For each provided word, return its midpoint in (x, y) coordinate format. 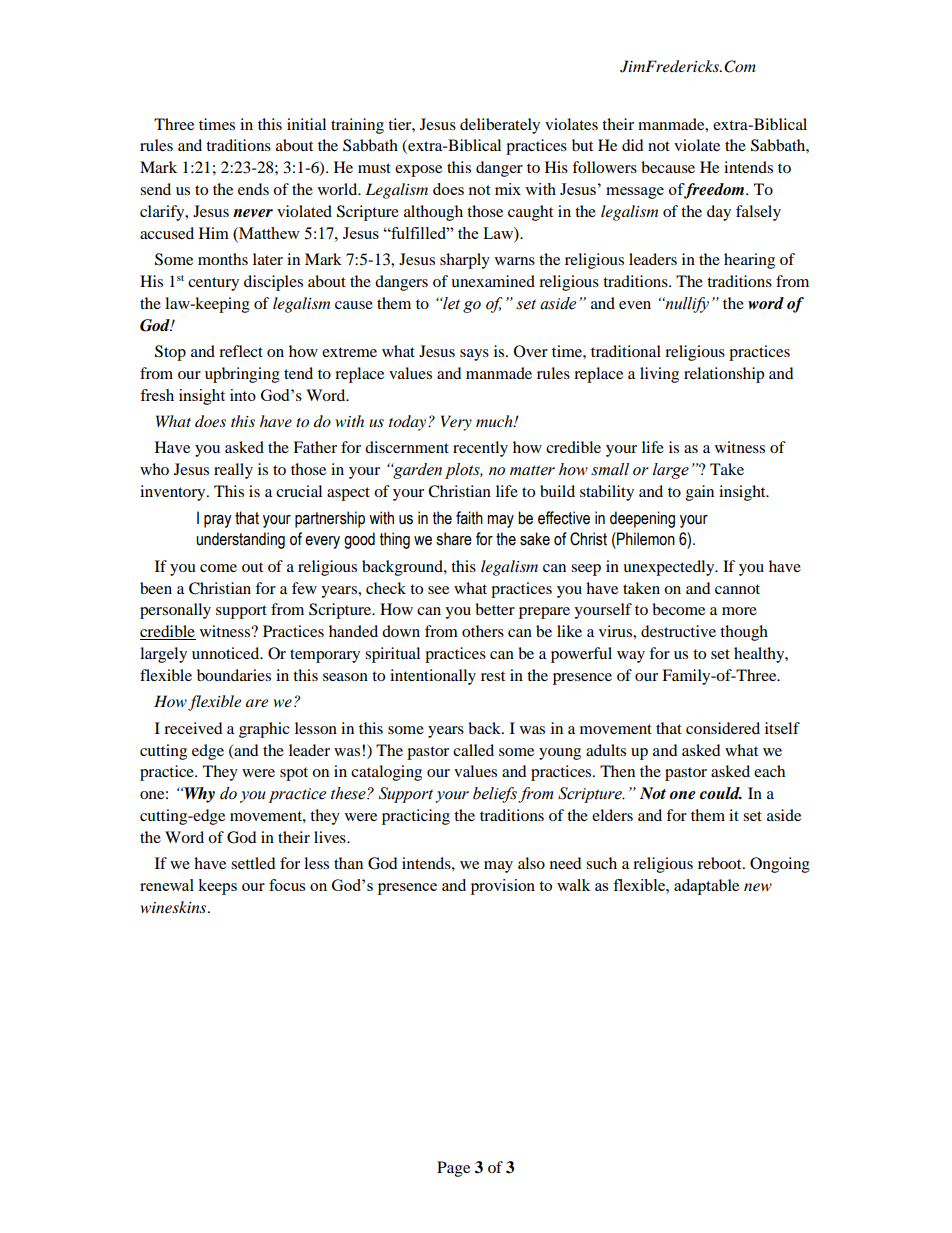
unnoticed (227, 653)
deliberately (500, 126)
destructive (678, 631)
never (253, 213)
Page (453, 1169)
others (483, 631)
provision (503, 887)
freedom (714, 191)
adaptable (706, 887)
